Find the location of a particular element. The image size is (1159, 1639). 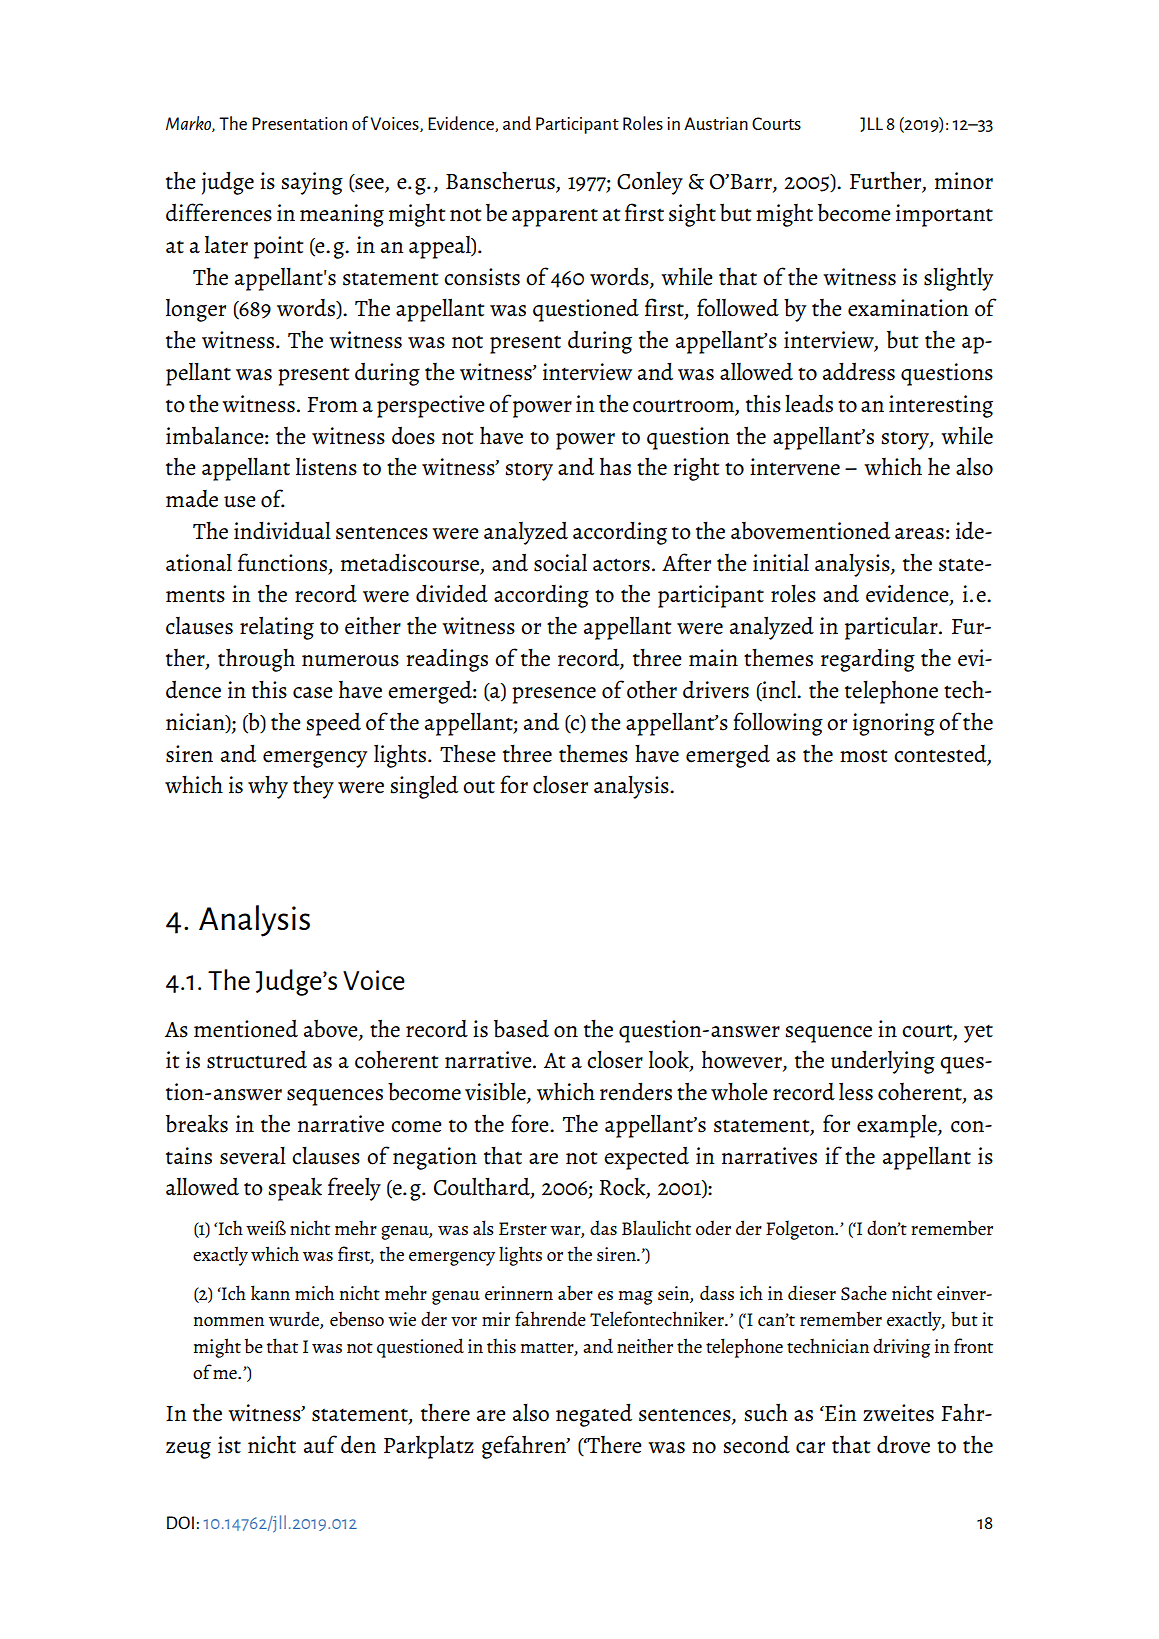

fore is located at coordinates (531, 1123).
